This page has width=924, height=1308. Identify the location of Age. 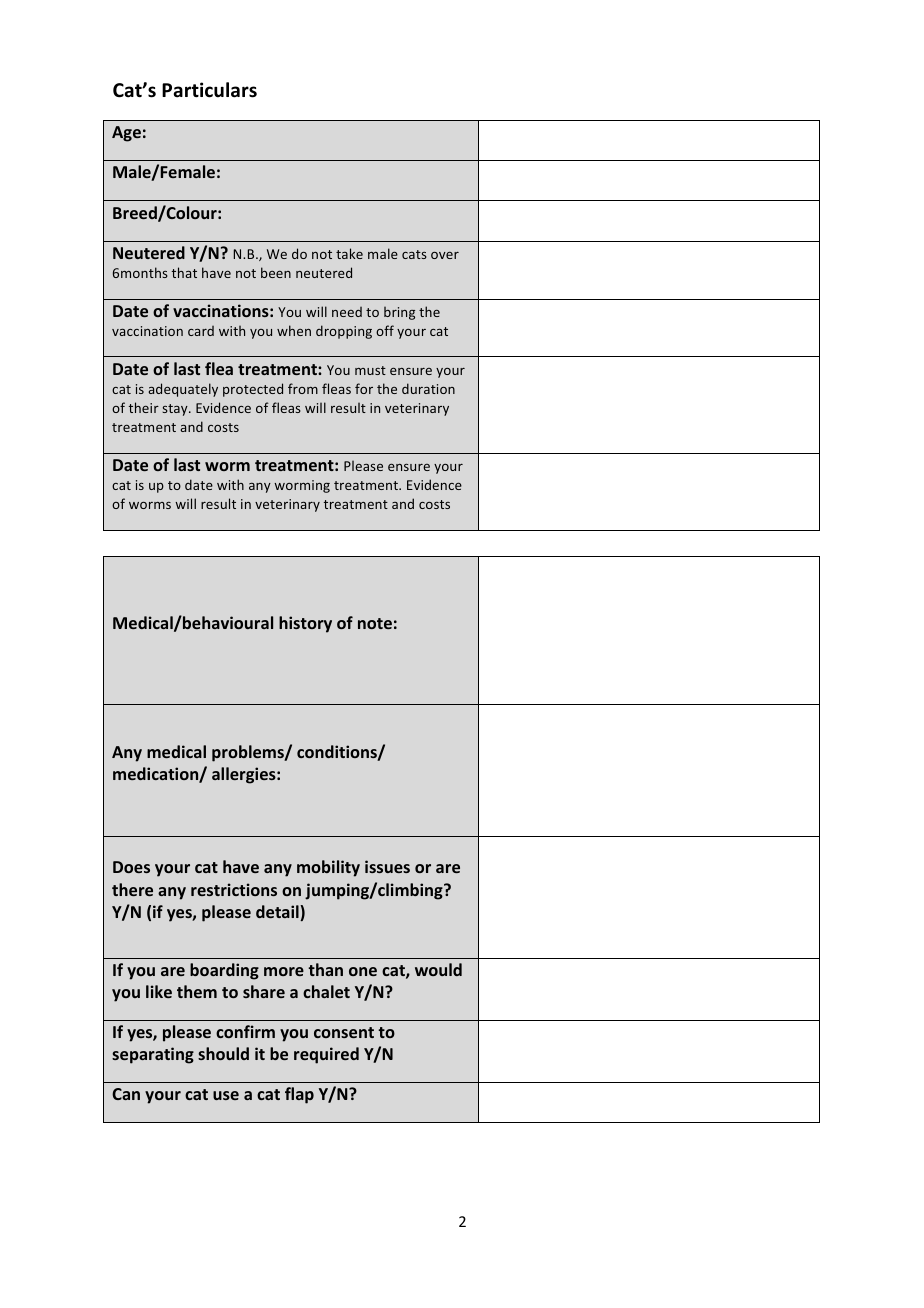
(126, 134).
